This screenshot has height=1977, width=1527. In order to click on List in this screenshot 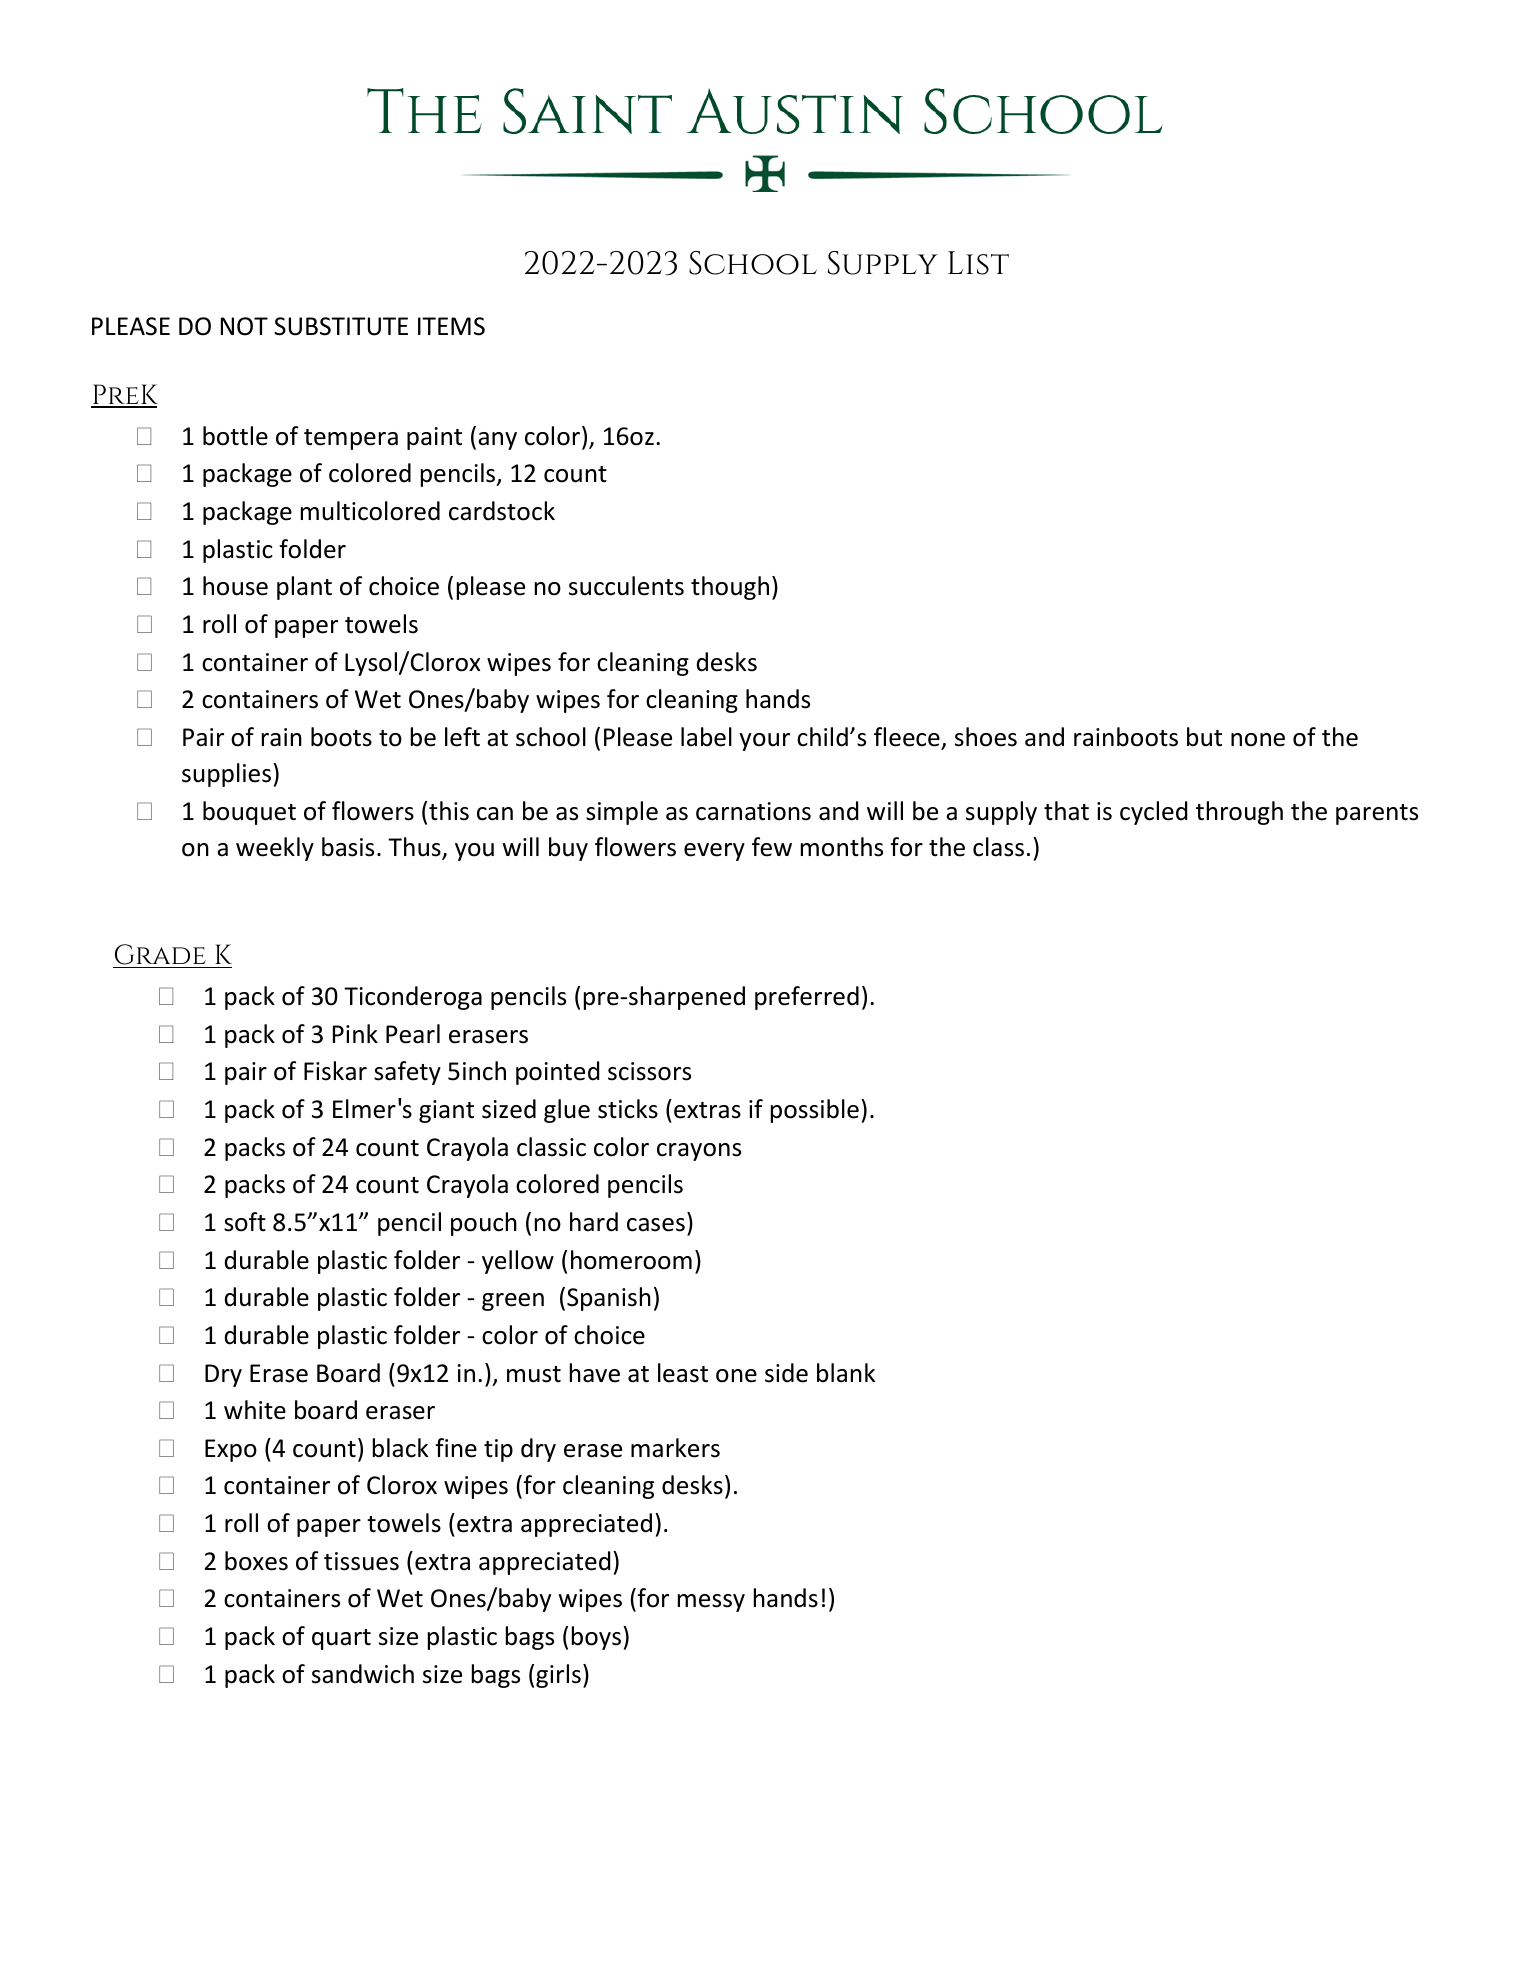, I will do `click(978, 263)`.
